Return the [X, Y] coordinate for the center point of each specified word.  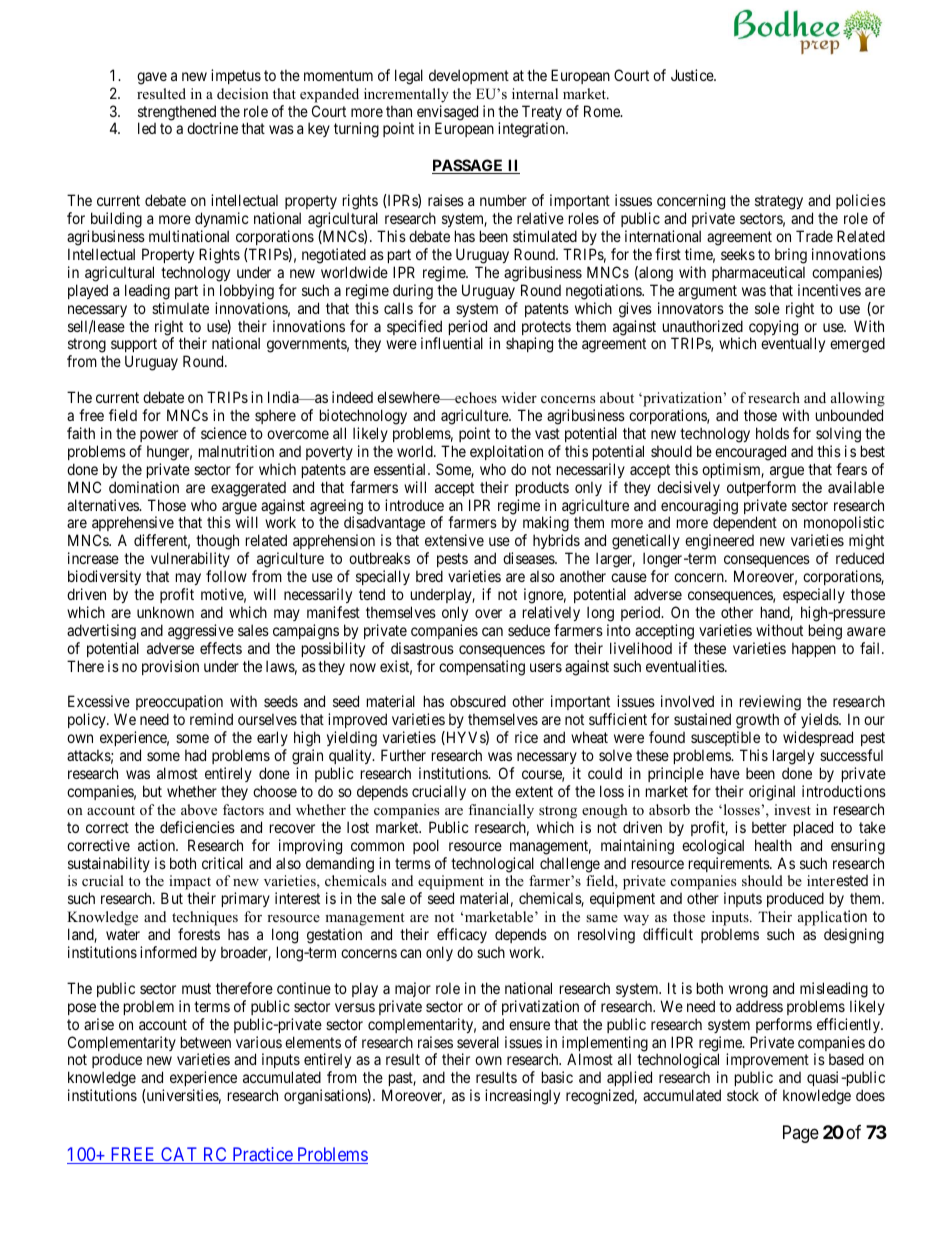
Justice [693, 75]
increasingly [522, 1097]
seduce [529, 630]
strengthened [177, 114]
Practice [262, 1155]
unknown [165, 612]
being [825, 632]
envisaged [447, 114]
